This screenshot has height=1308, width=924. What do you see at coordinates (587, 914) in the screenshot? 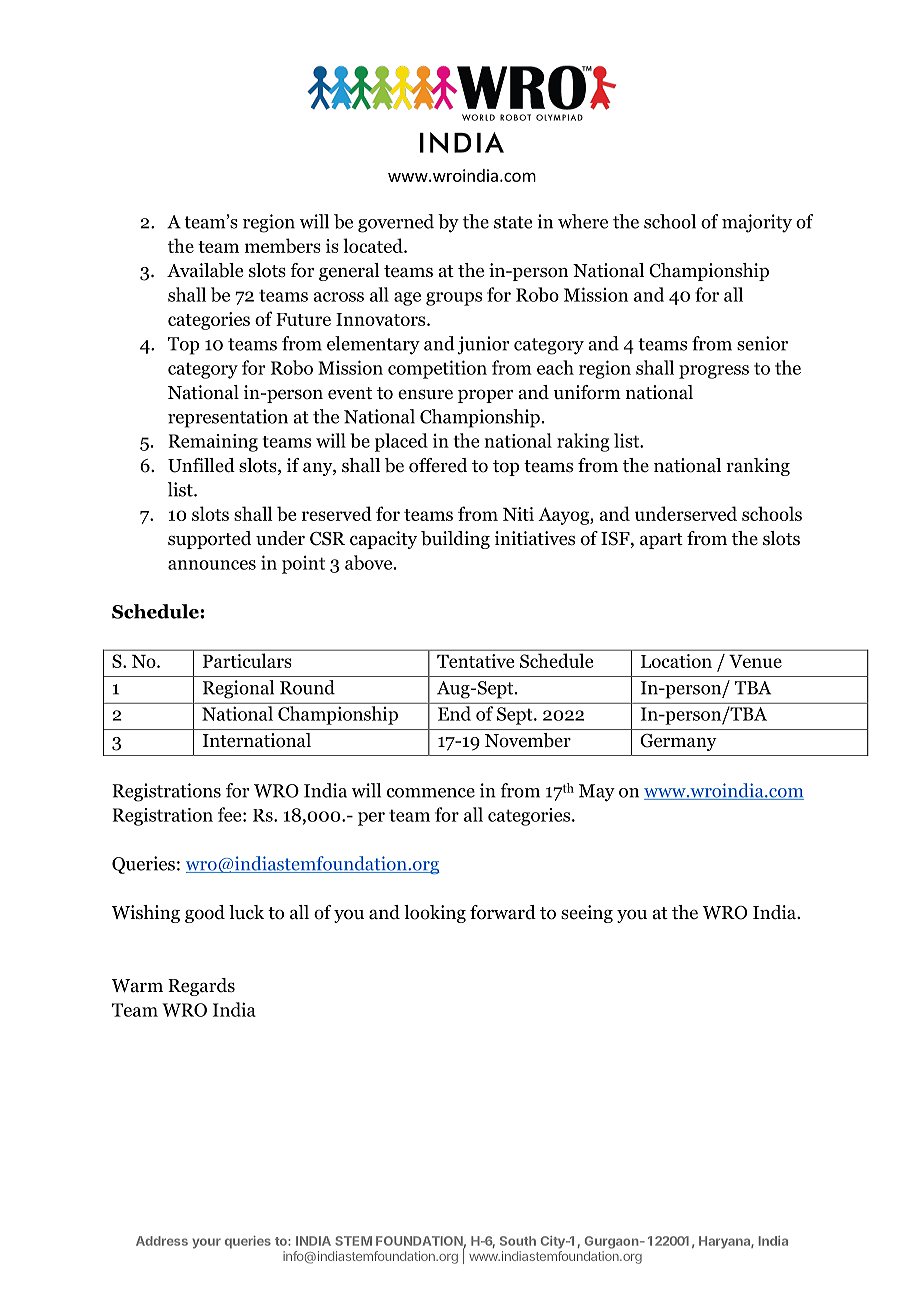
I see `seeing` at bounding box center [587, 914].
